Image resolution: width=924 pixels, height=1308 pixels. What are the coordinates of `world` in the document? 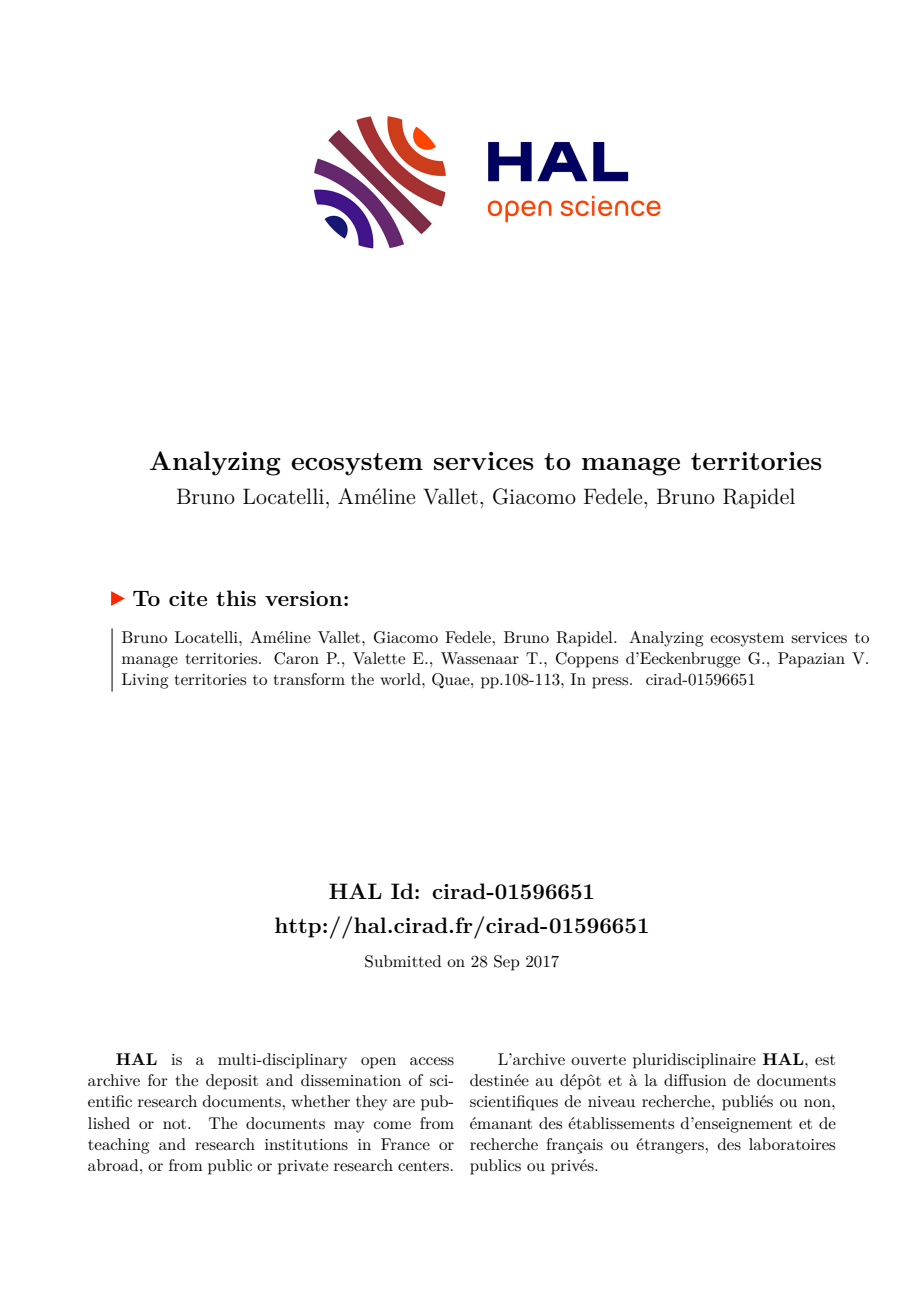 It's located at (401, 679).
